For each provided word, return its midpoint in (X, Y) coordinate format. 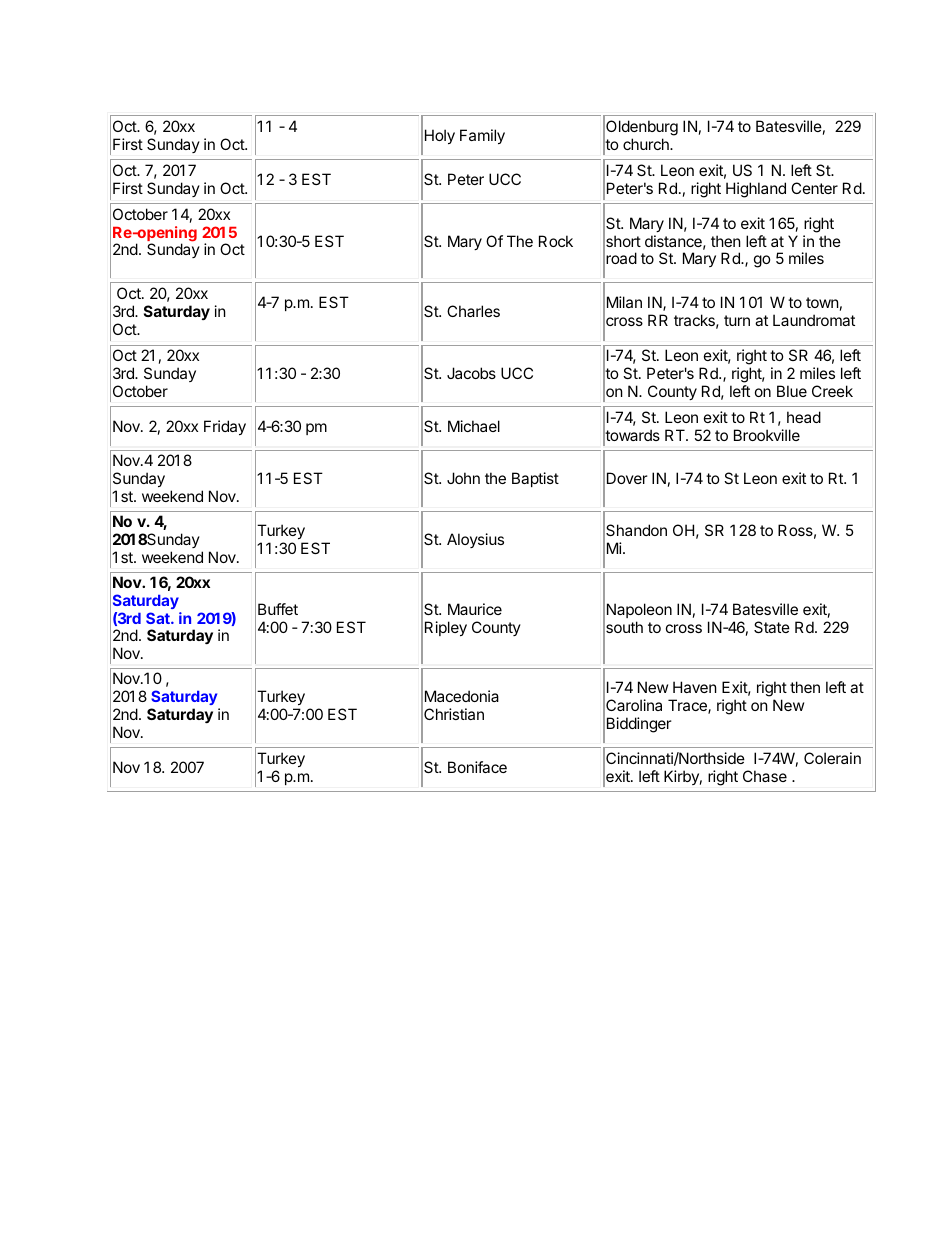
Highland (756, 190)
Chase (765, 776)
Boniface (477, 767)
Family (482, 136)
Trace (688, 706)
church (647, 144)
